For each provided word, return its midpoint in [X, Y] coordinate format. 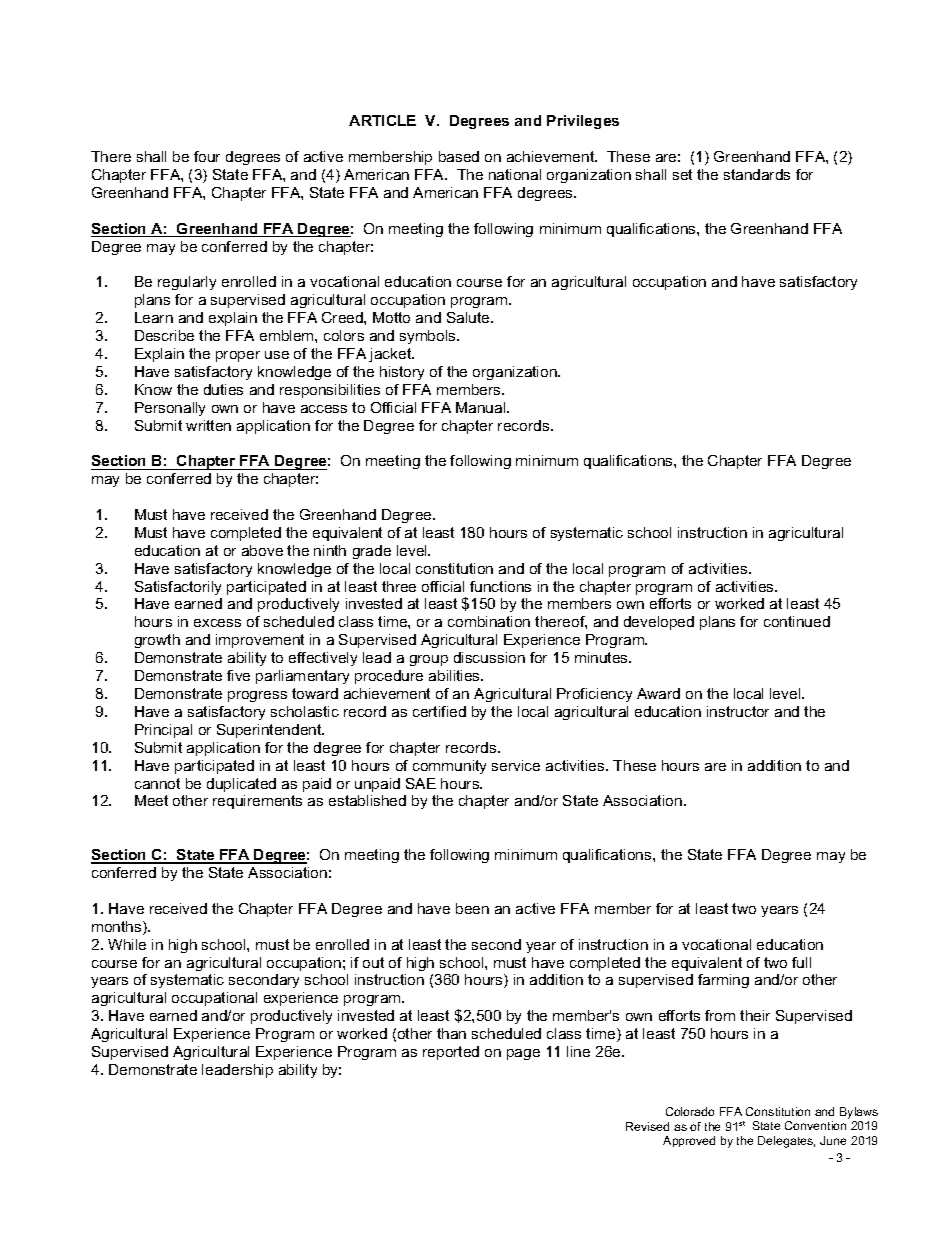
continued [797, 621]
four [207, 156]
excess [217, 623]
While [127, 944]
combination [489, 621]
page [523, 1054]
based [459, 156]
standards [757, 174]
